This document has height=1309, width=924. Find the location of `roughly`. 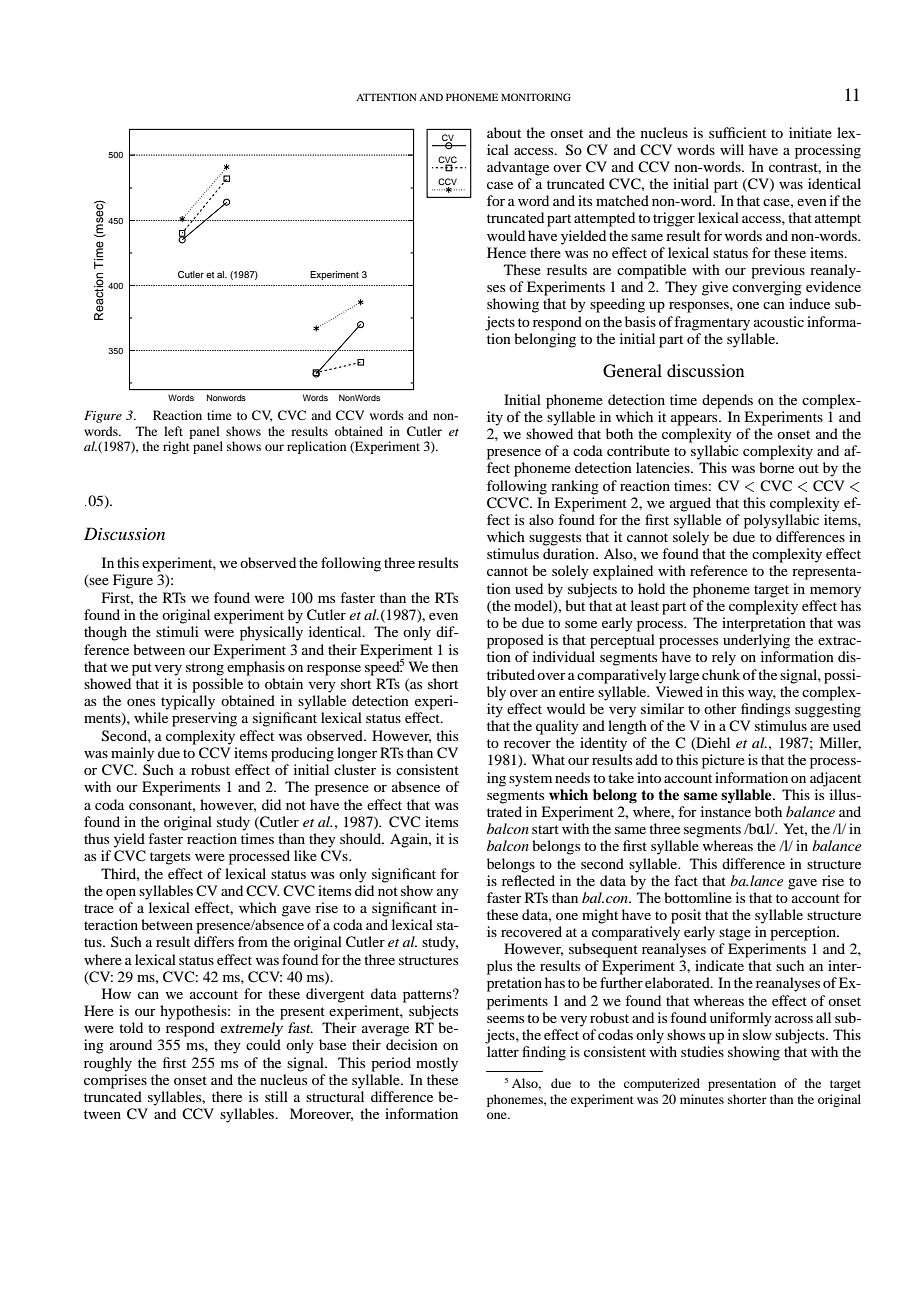

roughly is located at coordinates (108, 1064).
